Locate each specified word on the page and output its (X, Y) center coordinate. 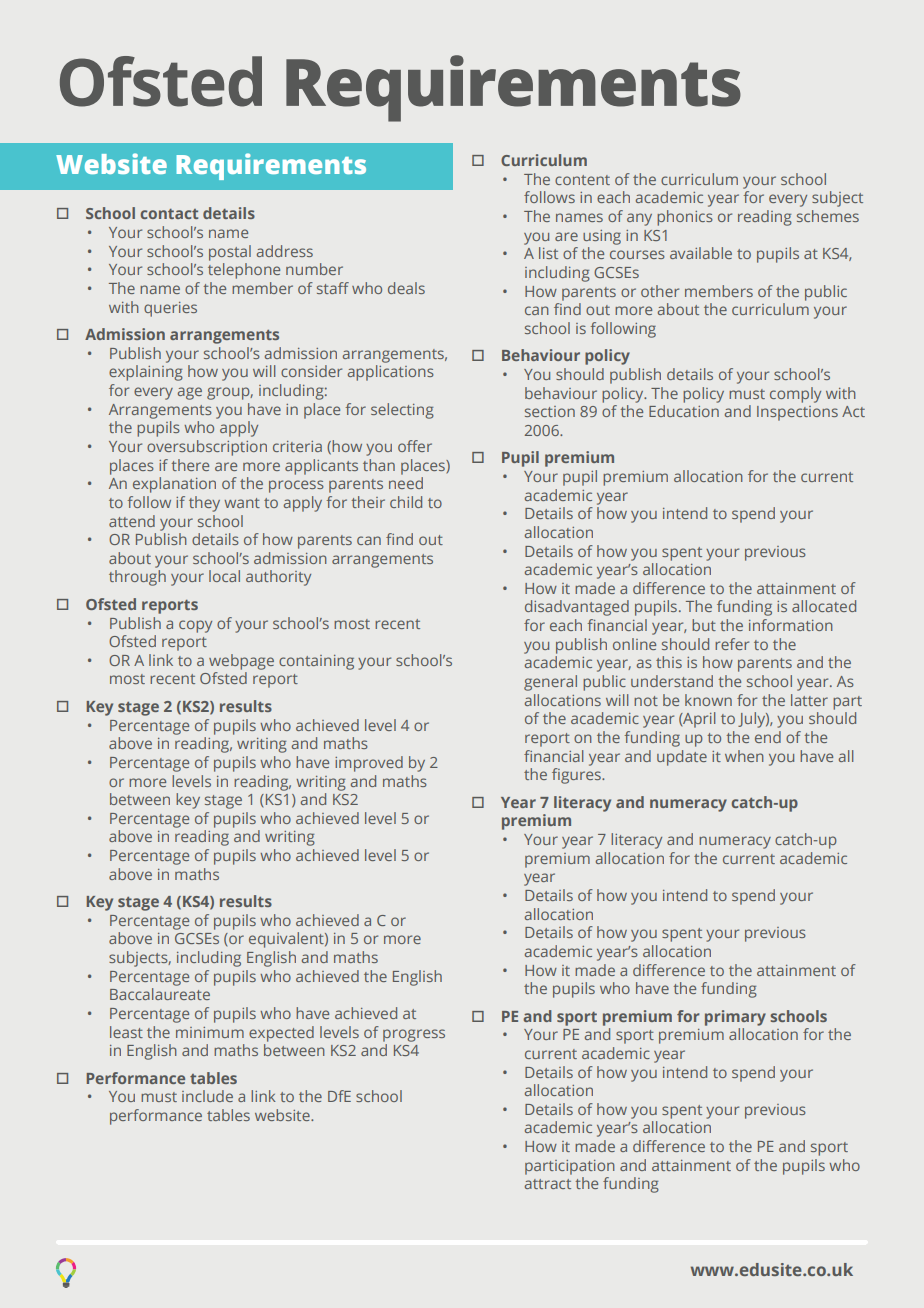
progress (414, 1035)
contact (169, 214)
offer (415, 446)
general (550, 683)
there (190, 465)
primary (735, 1018)
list (548, 253)
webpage (241, 662)
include (207, 1096)
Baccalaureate (160, 994)
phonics (685, 218)
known (708, 700)
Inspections (797, 413)
